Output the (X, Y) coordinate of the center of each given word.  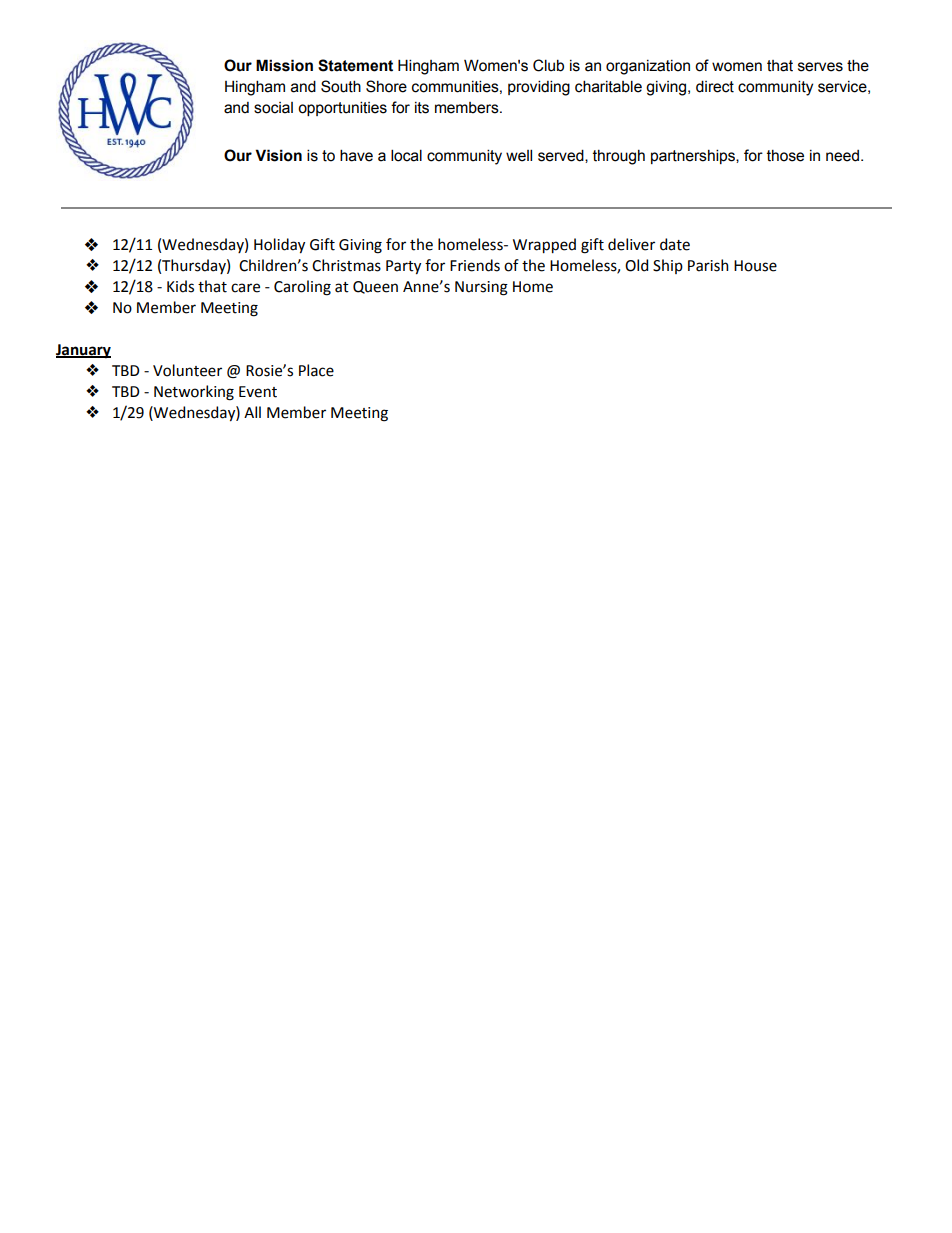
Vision (278, 155)
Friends (475, 265)
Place (316, 370)
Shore (386, 86)
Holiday (279, 245)
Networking (194, 393)
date (675, 244)
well (519, 155)
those (785, 156)
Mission (284, 65)
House (755, 266)
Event (258, 392)
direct (715, 86)
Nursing (481, 288)
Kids (180, 286)
